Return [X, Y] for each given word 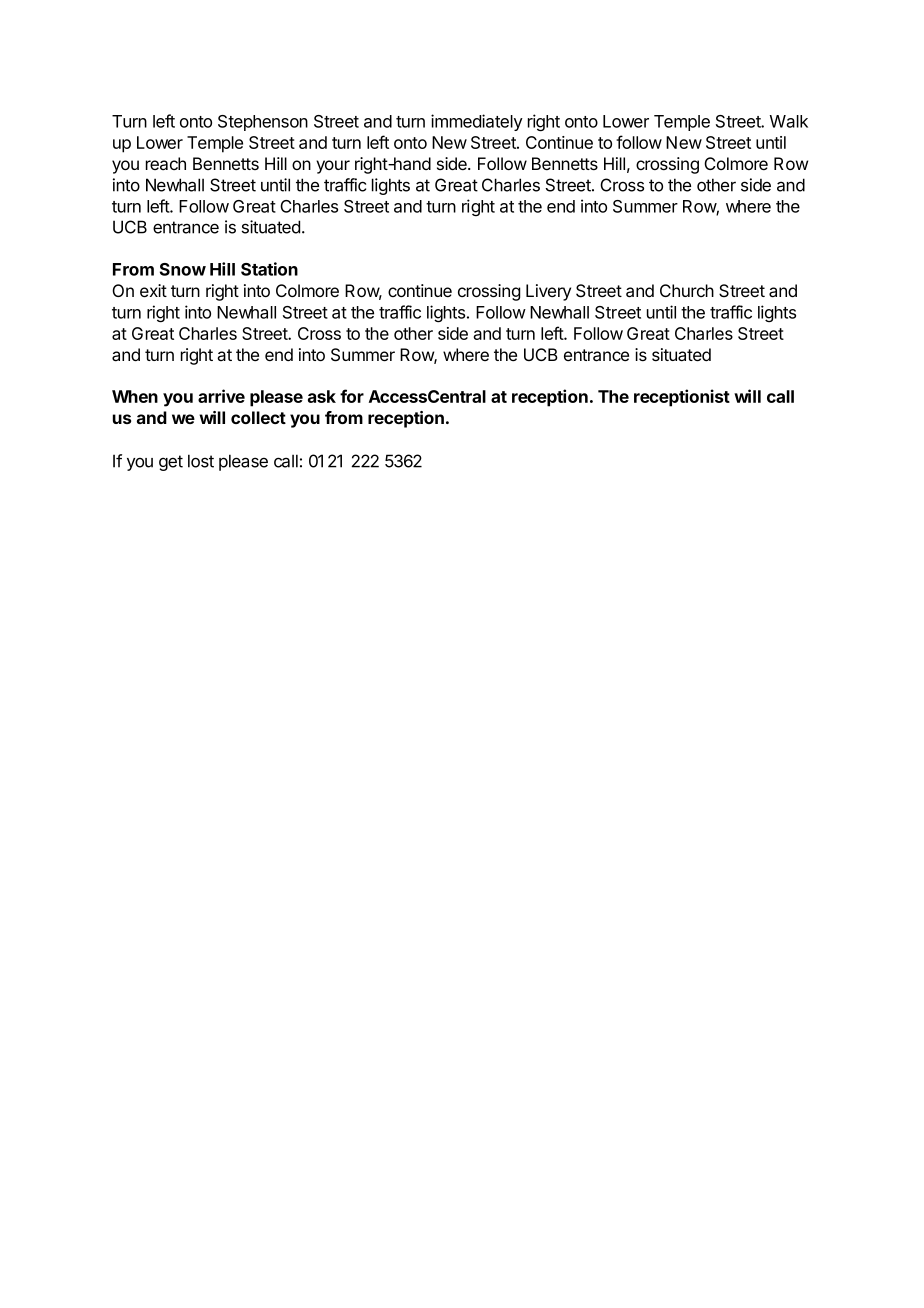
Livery [548, 292]
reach [166, 164]
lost [201, 461]
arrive [221, 396]
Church [687, 290]
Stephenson [263, 123]
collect [258, 417]
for [352, 396]
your [333, 167]
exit [153, 290]
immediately [477, 122]
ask [322, 396]
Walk [789, 121]
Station [269, 269]
